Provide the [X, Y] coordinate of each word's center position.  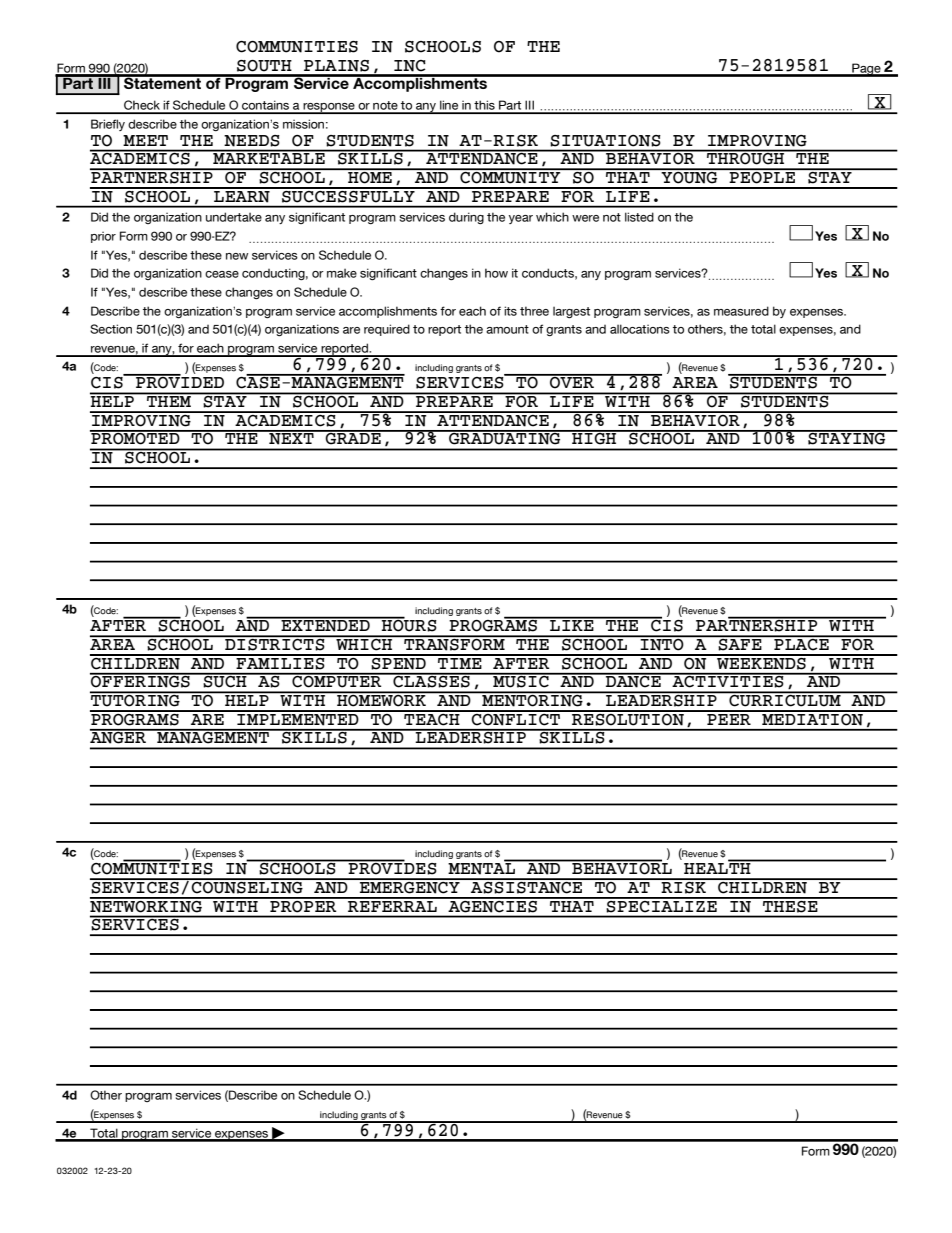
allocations [640, 329]
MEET [145, 140]
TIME [460, 662]
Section [111, 329]
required [387, 330]
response [329, 108]
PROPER [303, 905]
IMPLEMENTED [298, 718]
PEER [729, 718]
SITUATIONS [605, 141]
